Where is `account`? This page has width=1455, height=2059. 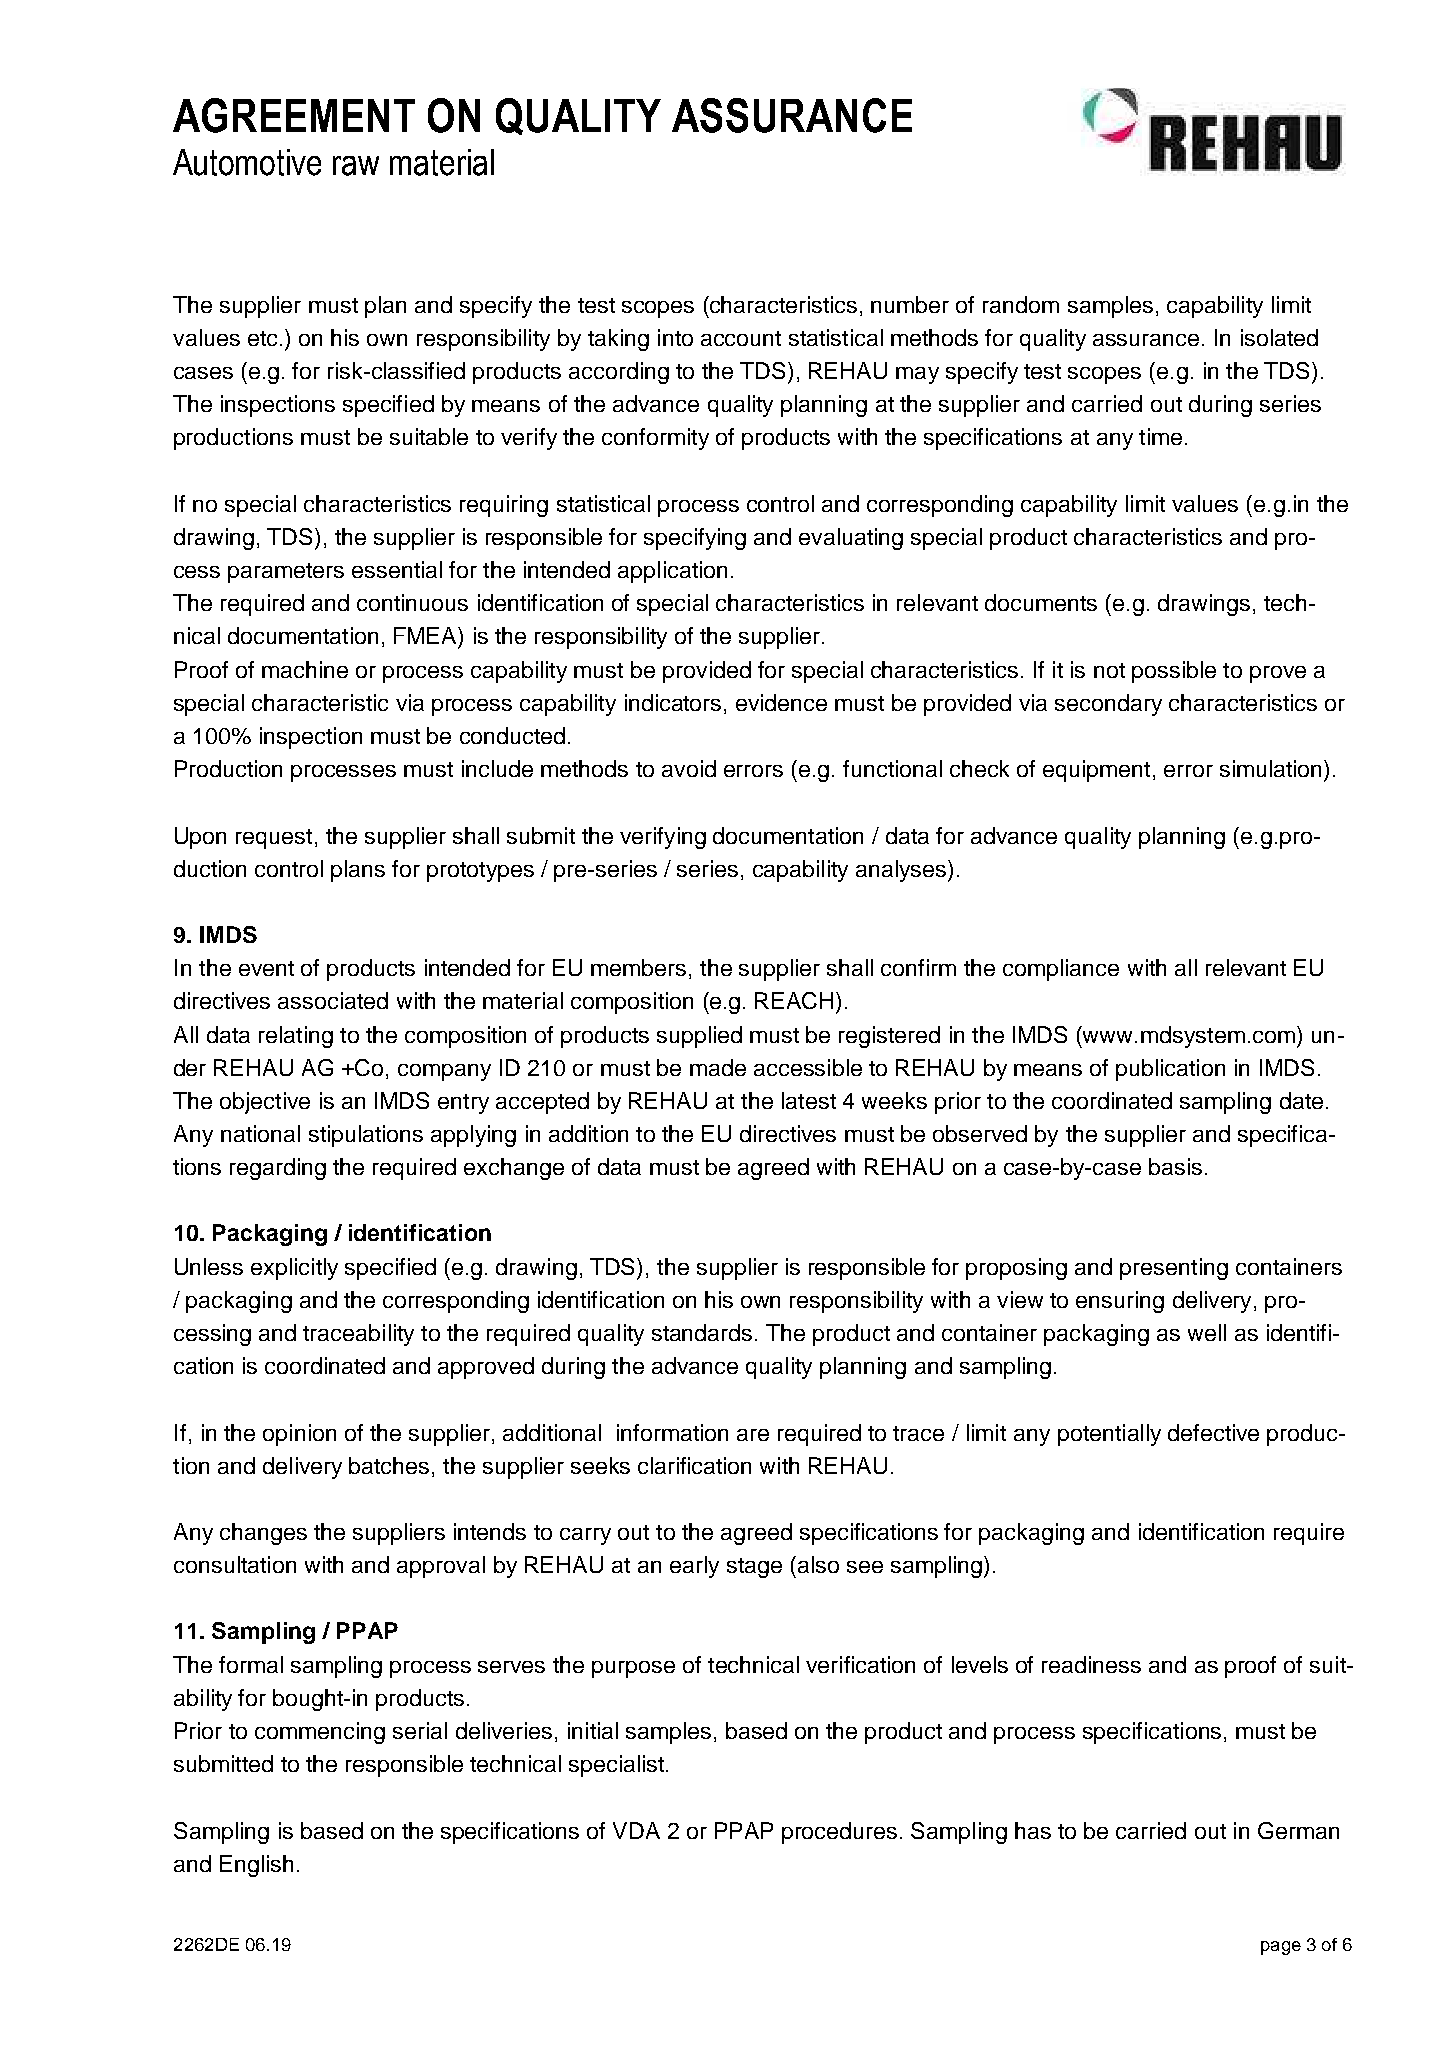
account is located at coordinates (741, 338).
